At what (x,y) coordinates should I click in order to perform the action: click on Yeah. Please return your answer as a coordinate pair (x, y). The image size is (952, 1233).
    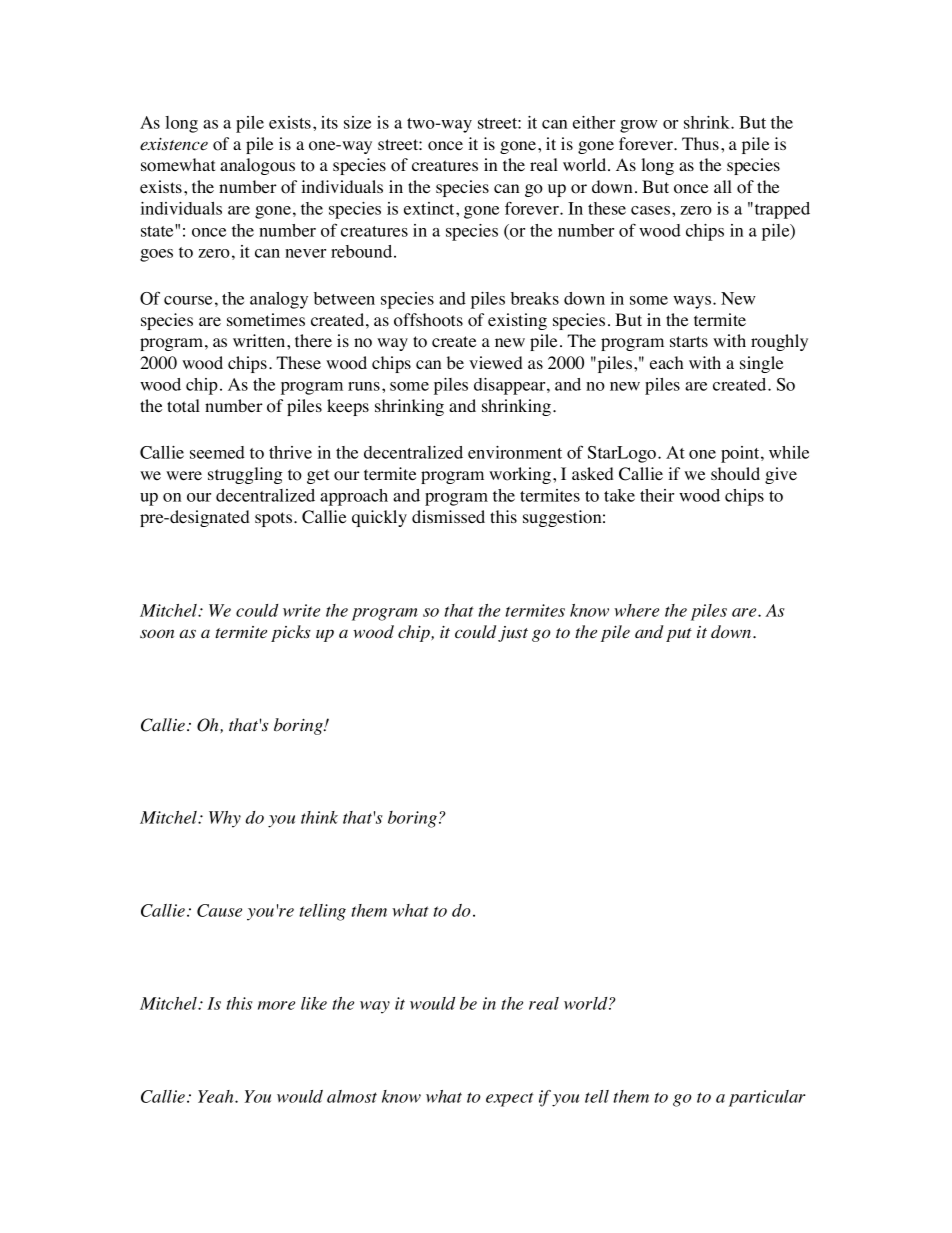
    Looking at the image, I should click on (217, 1096).
